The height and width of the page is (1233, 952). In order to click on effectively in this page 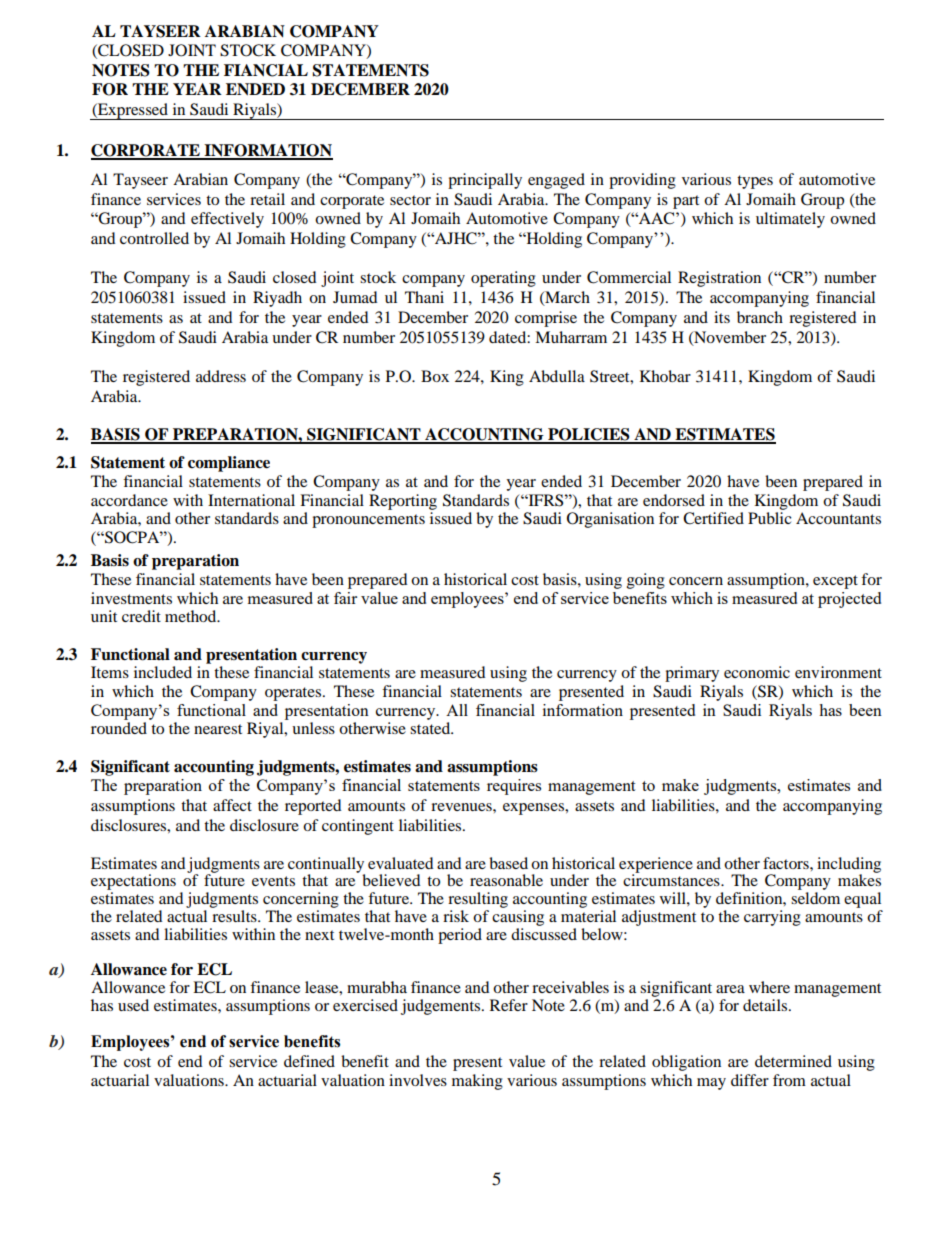, I will do `click(227, 220)`.
